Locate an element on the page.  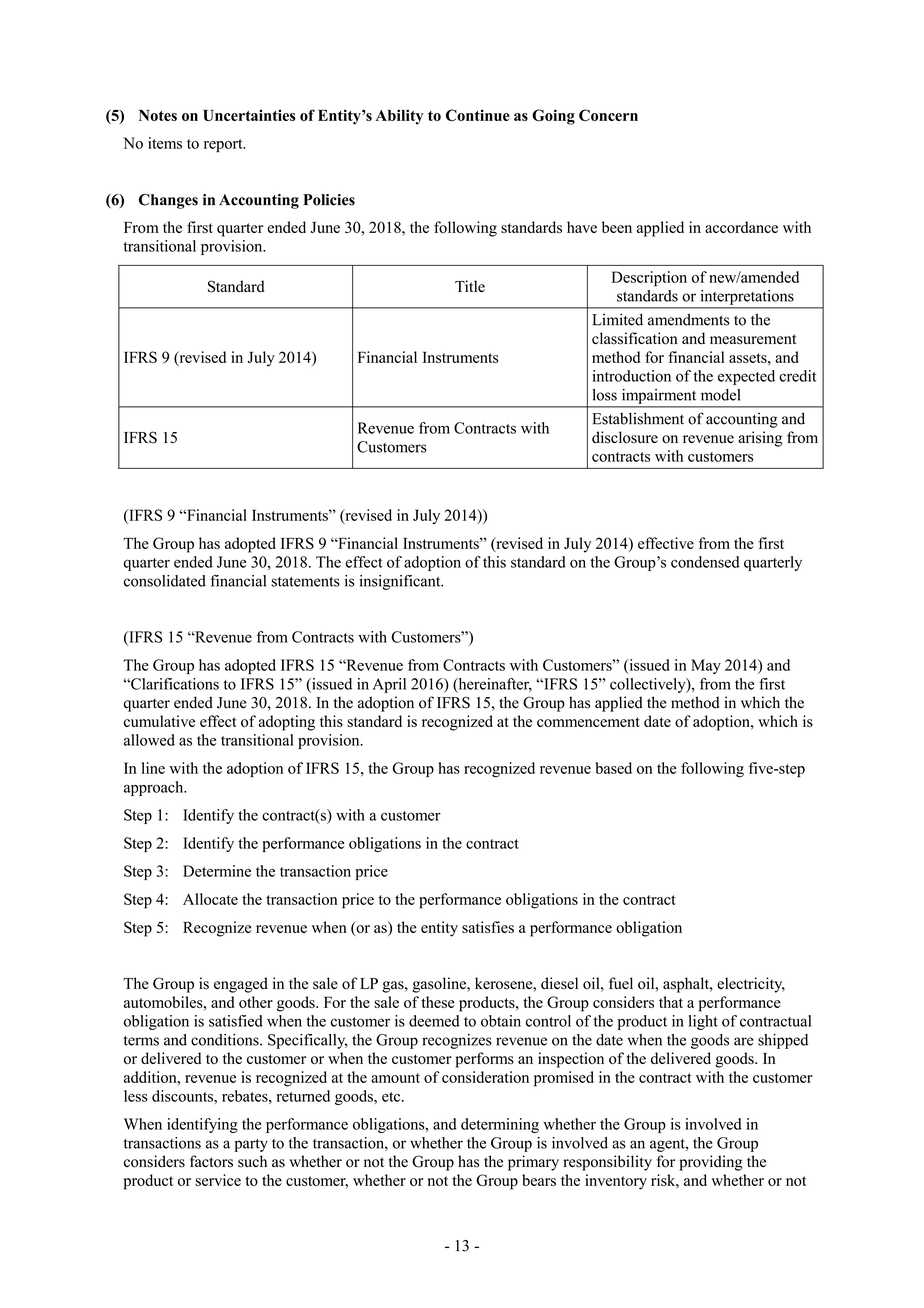
accordance is located at coordinates (741, 227).
